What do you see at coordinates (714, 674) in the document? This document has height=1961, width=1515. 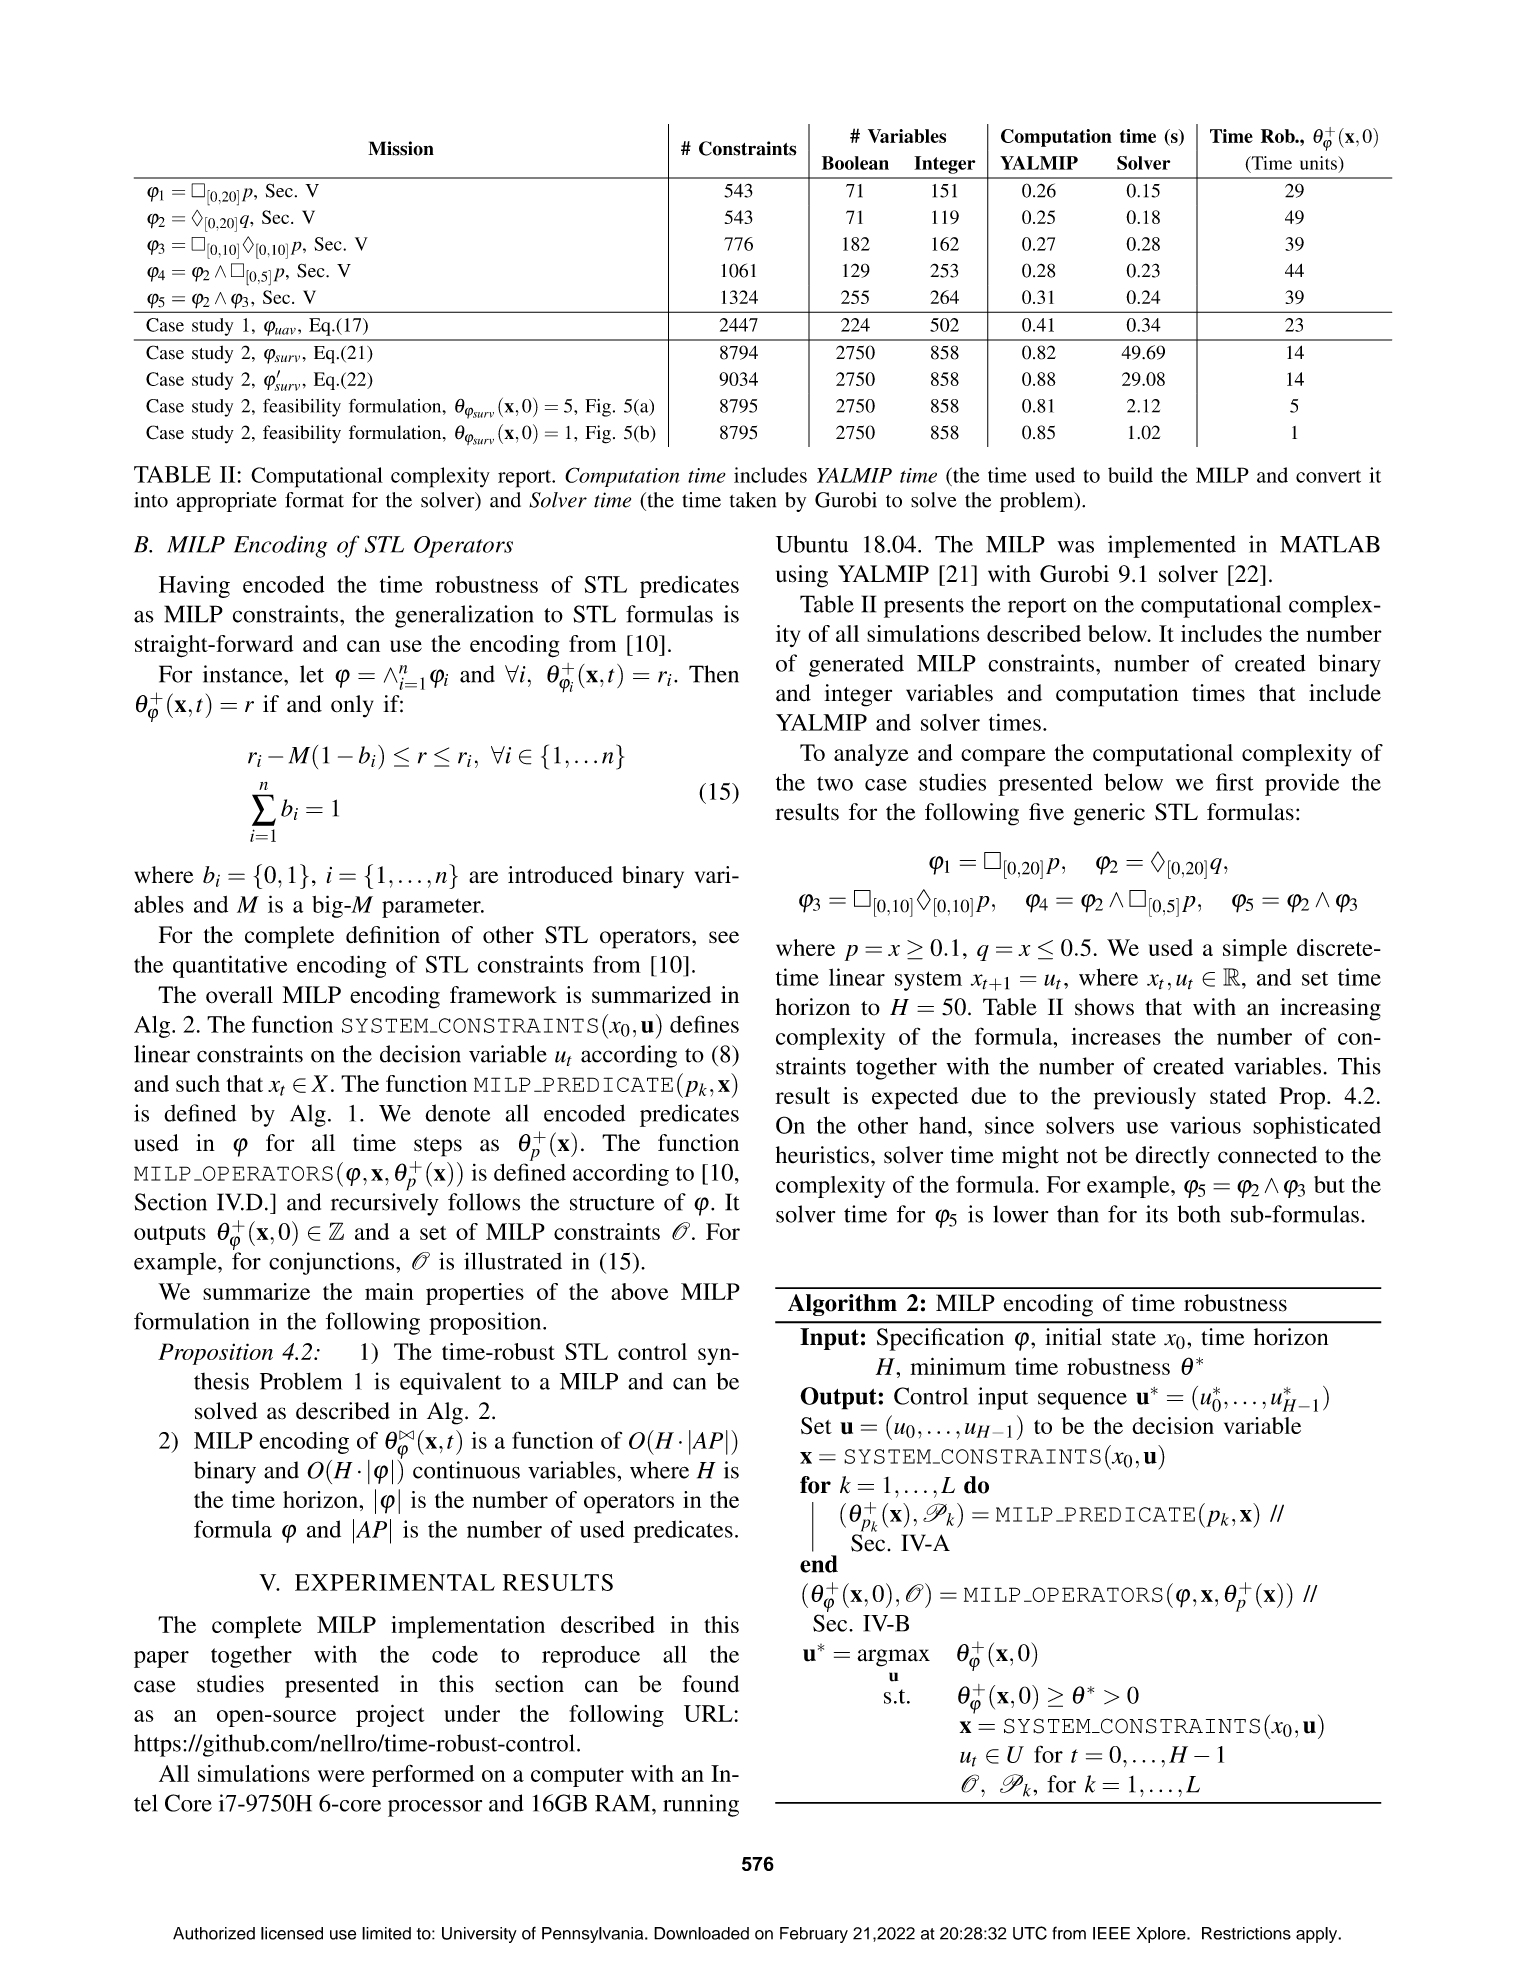 I see `Then` at bounding box center [714, 674].
